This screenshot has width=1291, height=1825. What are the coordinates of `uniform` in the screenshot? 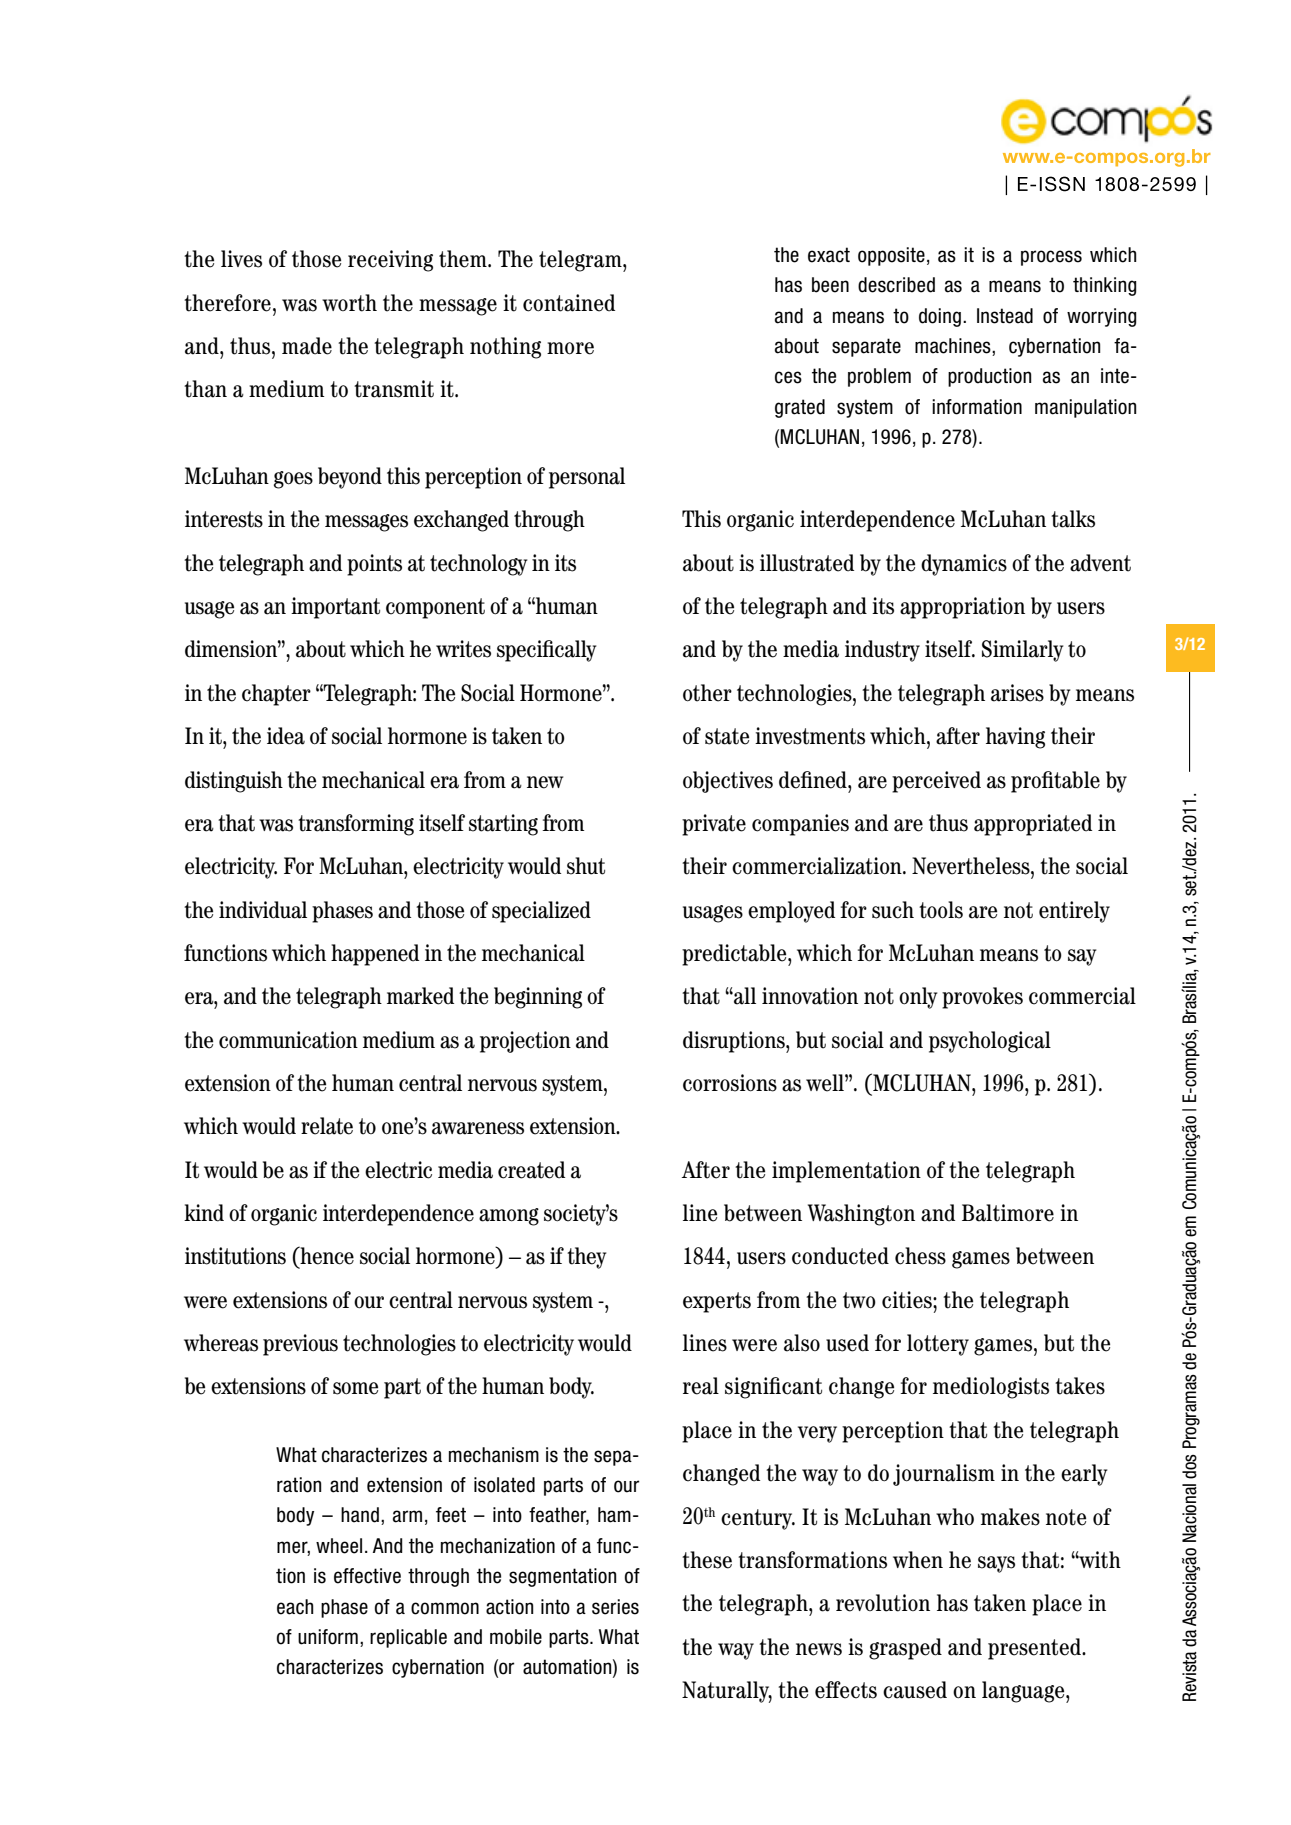 It's located at (328, 1637).
